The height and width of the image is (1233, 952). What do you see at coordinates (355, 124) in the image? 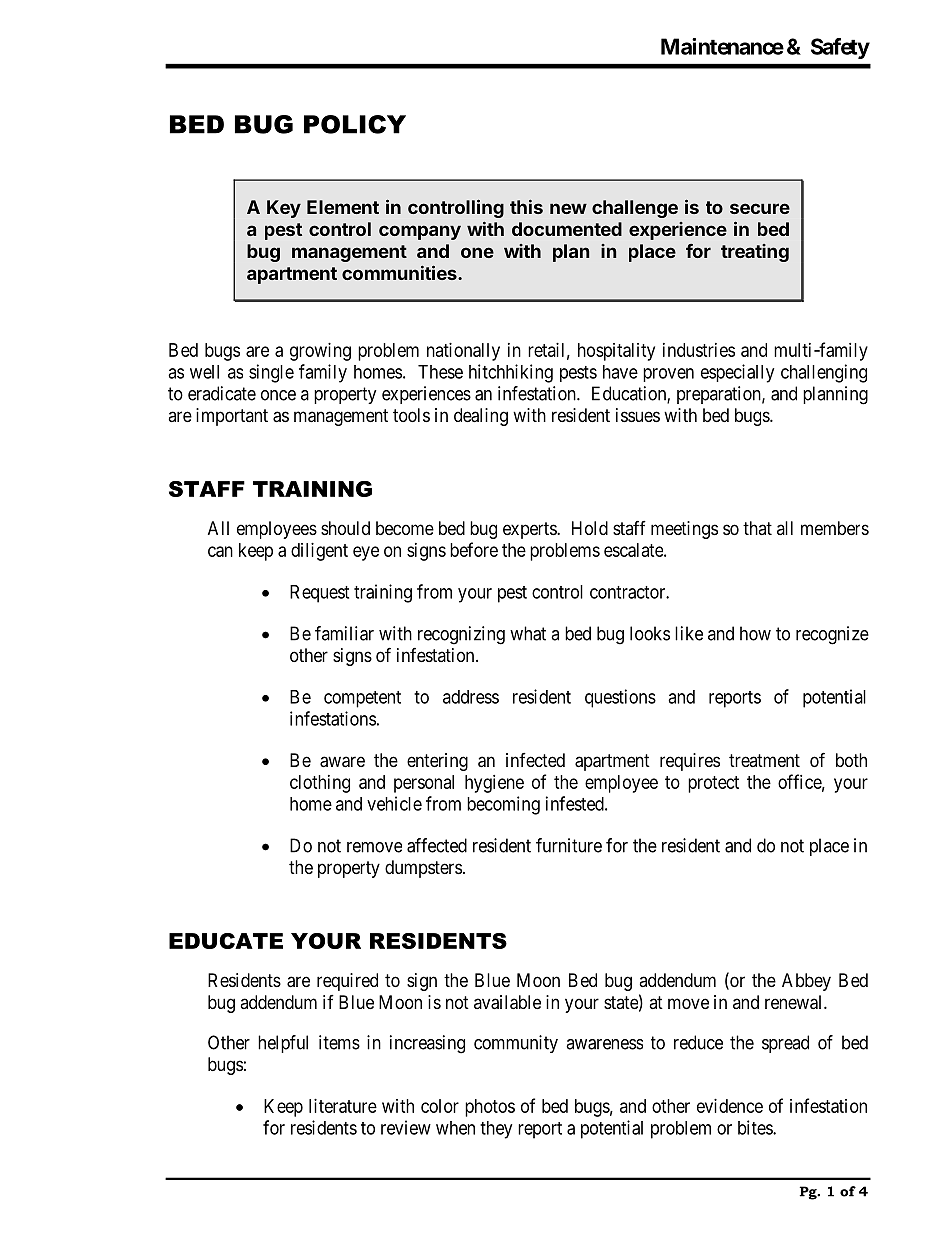
I see `POLICY` at bounding box center [355, 124].
